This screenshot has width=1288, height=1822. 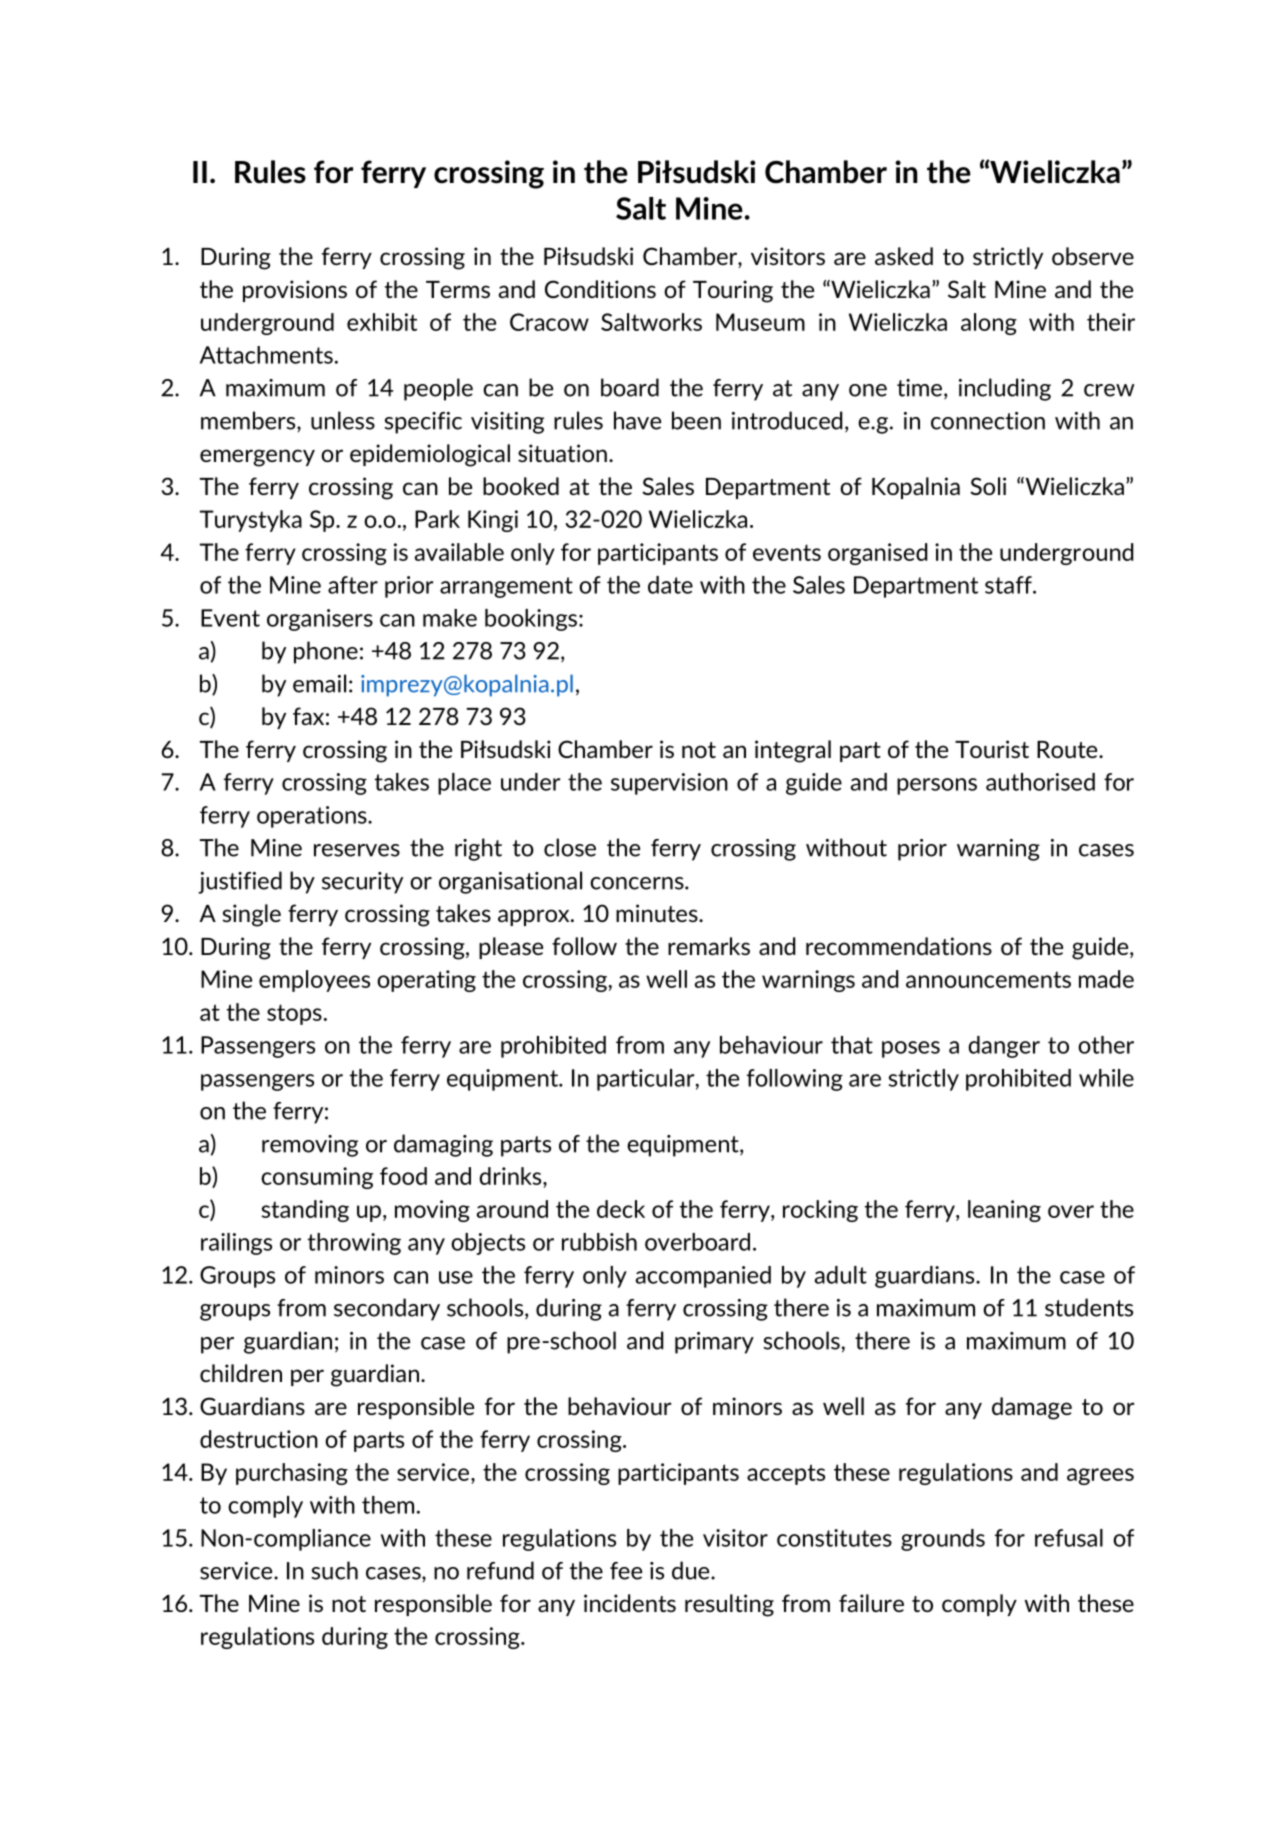 What do you see at coordinates (295, 291) in the screenshot?
I see `provisions` at bounding box center [295, 291].
